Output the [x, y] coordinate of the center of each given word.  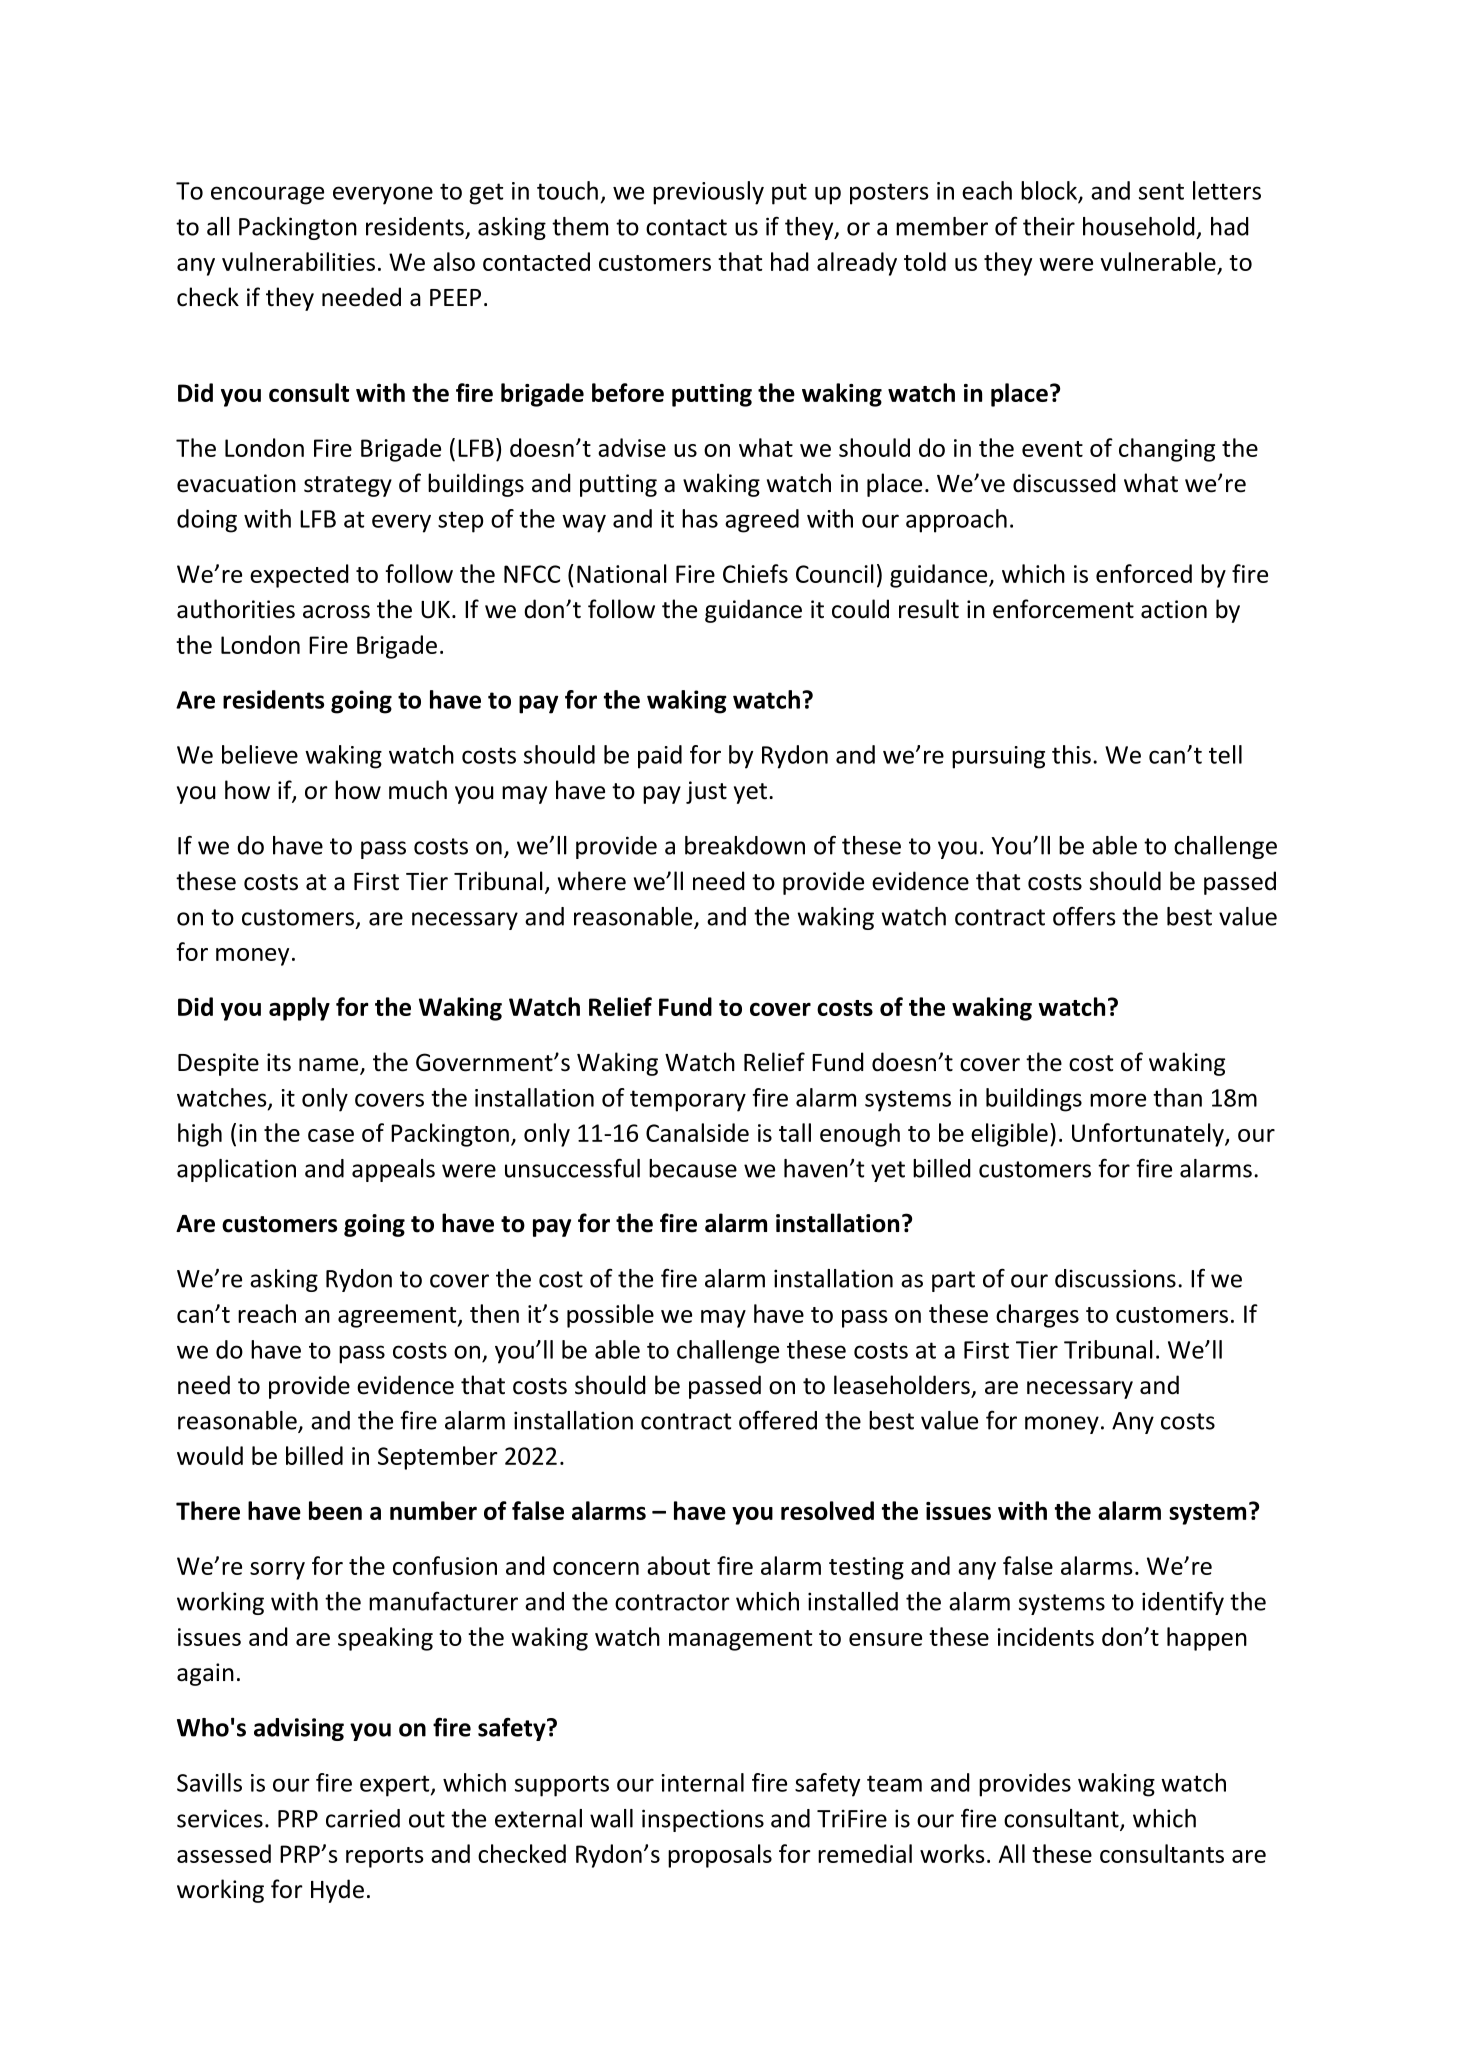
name [330, 1066]
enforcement [1063, 609]
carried [363, 1818]
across [336, 612]
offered [778, 1420]
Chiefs [755, 573]
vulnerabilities [298, 261]
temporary [688, 1101]
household [1139, 226]
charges [1037, 1316]
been [335, 1510]
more [1118, 1100]
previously [708, 193]
